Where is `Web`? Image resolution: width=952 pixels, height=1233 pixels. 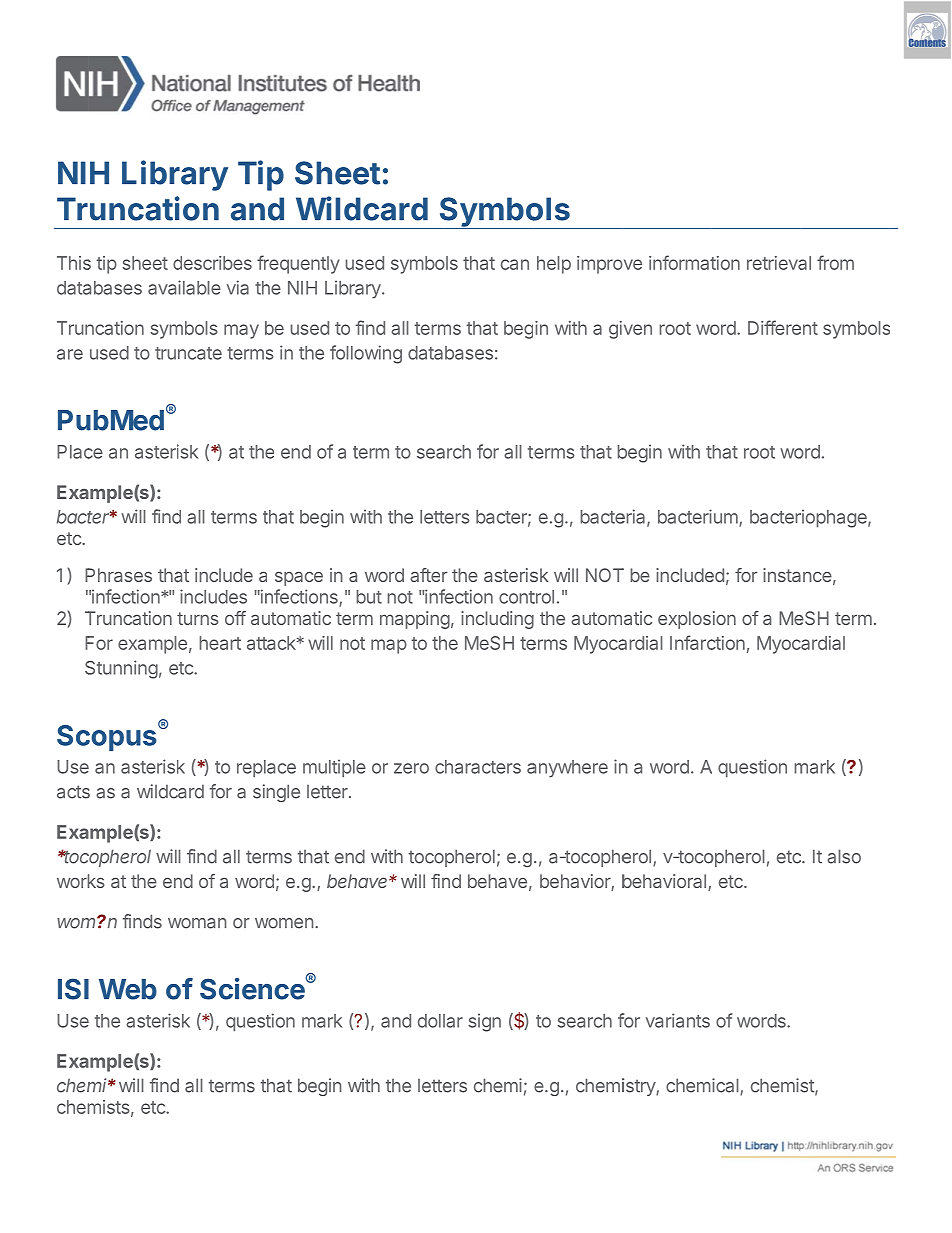
Web is located at coordinates (128, 989).
